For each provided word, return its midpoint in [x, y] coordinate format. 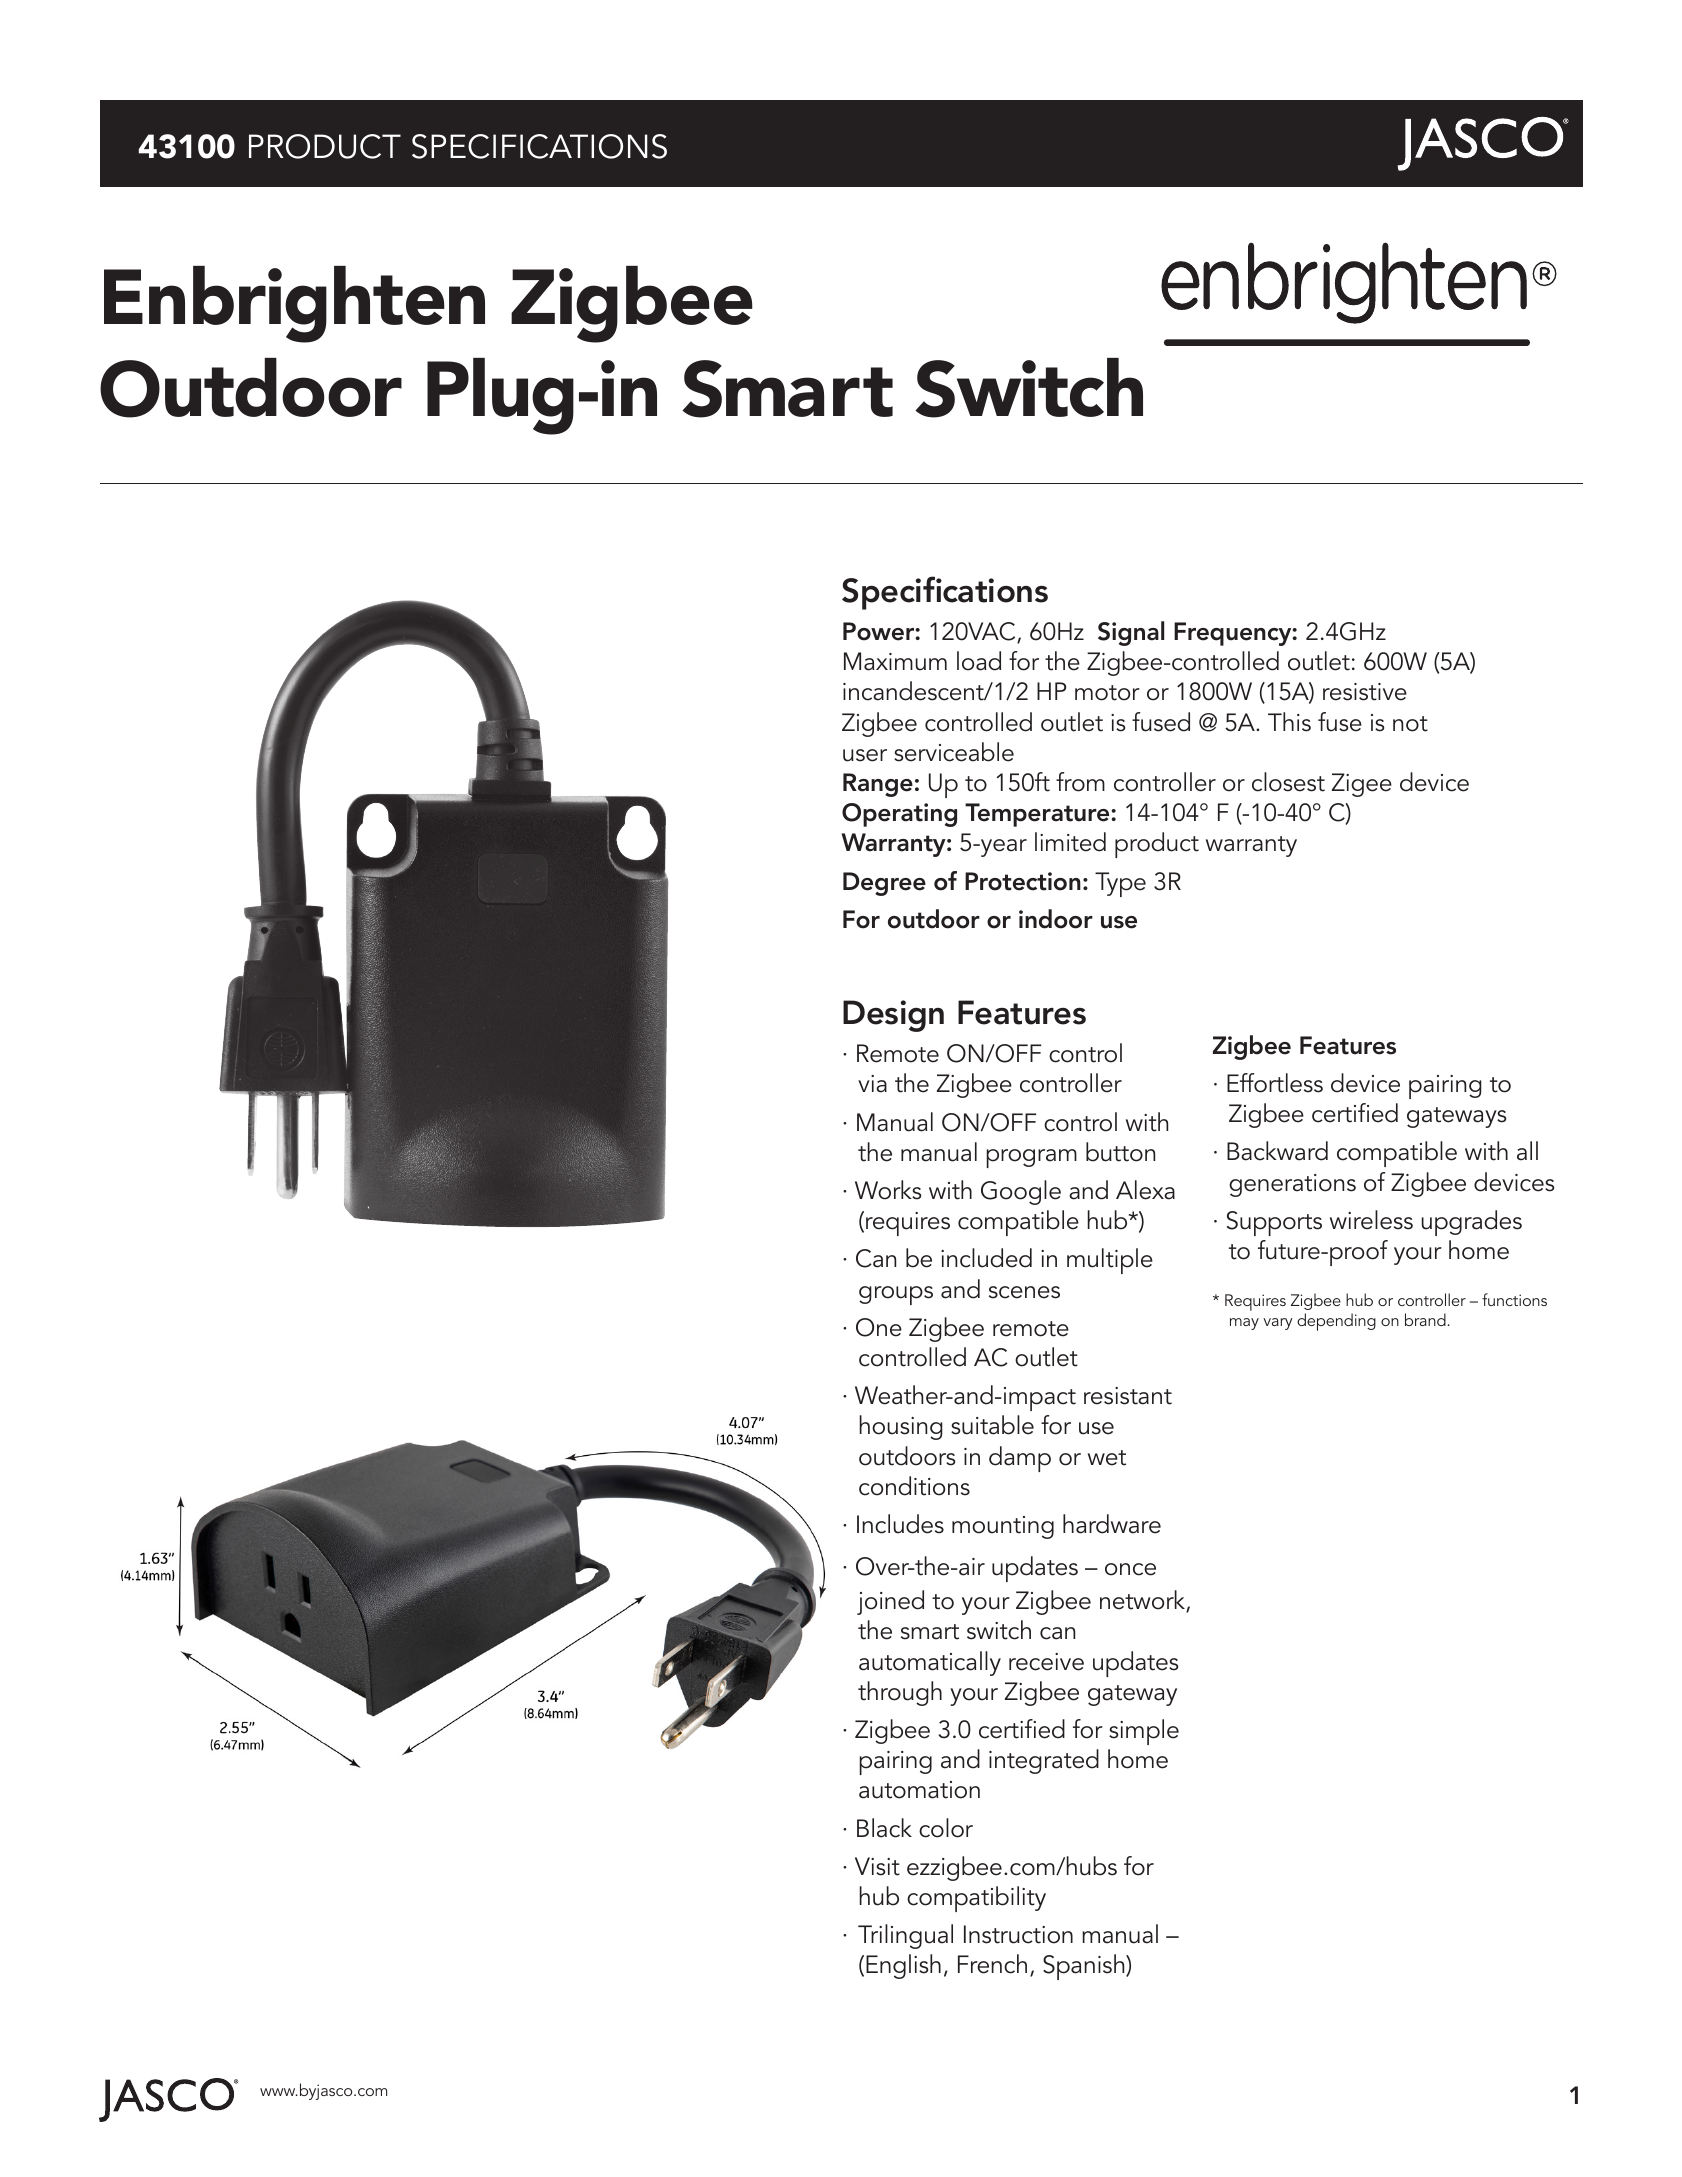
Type [1120, 884]
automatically [930, 1663]
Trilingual [905, 1936]
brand [1425, 1319]
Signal [1131, 633]
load [979, 661]
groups [896, 1295]
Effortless [1275, 1083]
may [1244, 1324]
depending [1336, 1322]
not [1410, 724]
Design [893, 1016]
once [1130, 1569]
